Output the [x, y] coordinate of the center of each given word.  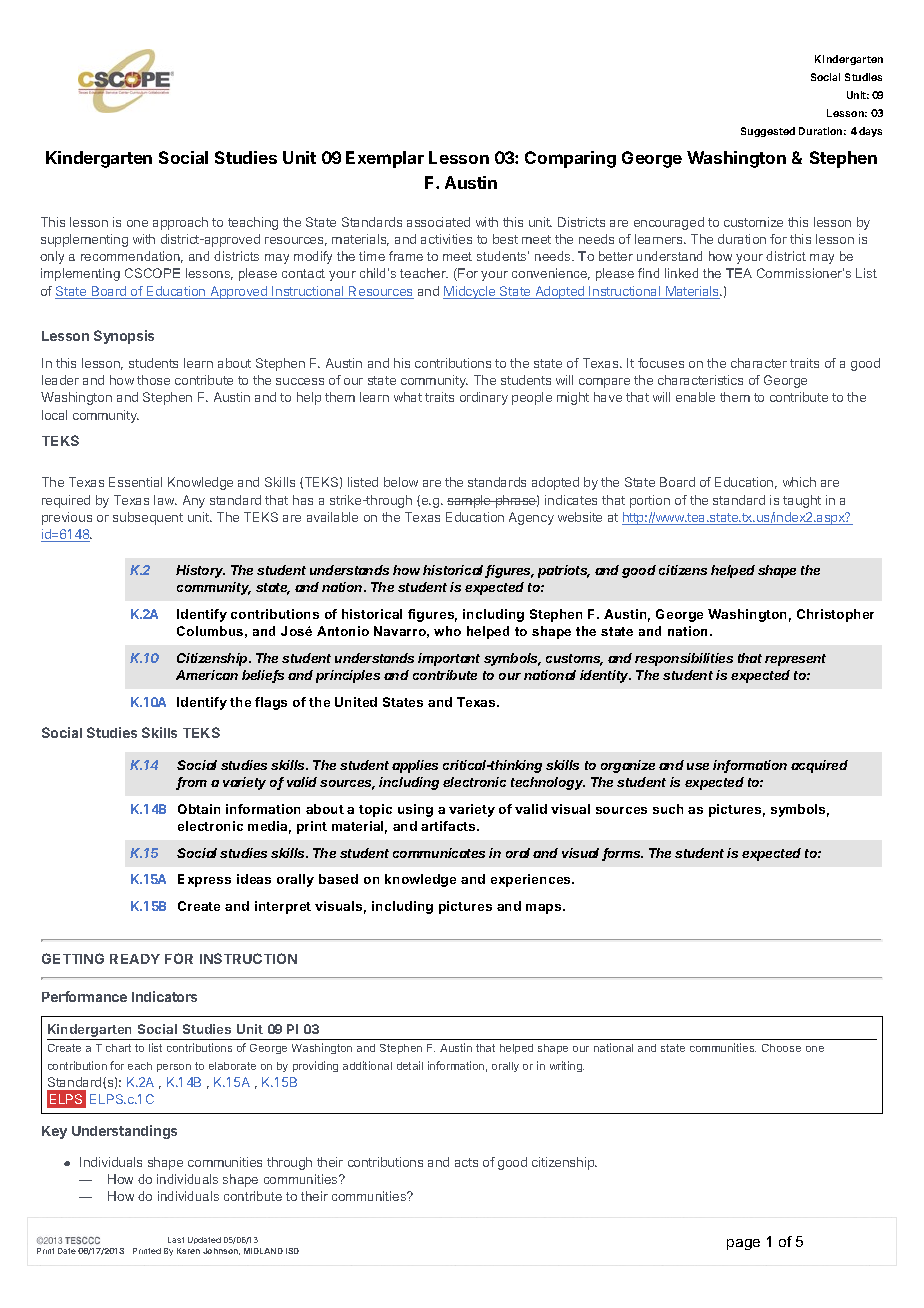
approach [180, 223]
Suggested [768, 132]
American [207, 675]
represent [795, 660]
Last [176, 1240]
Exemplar [385, 159]
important [449, 659]
